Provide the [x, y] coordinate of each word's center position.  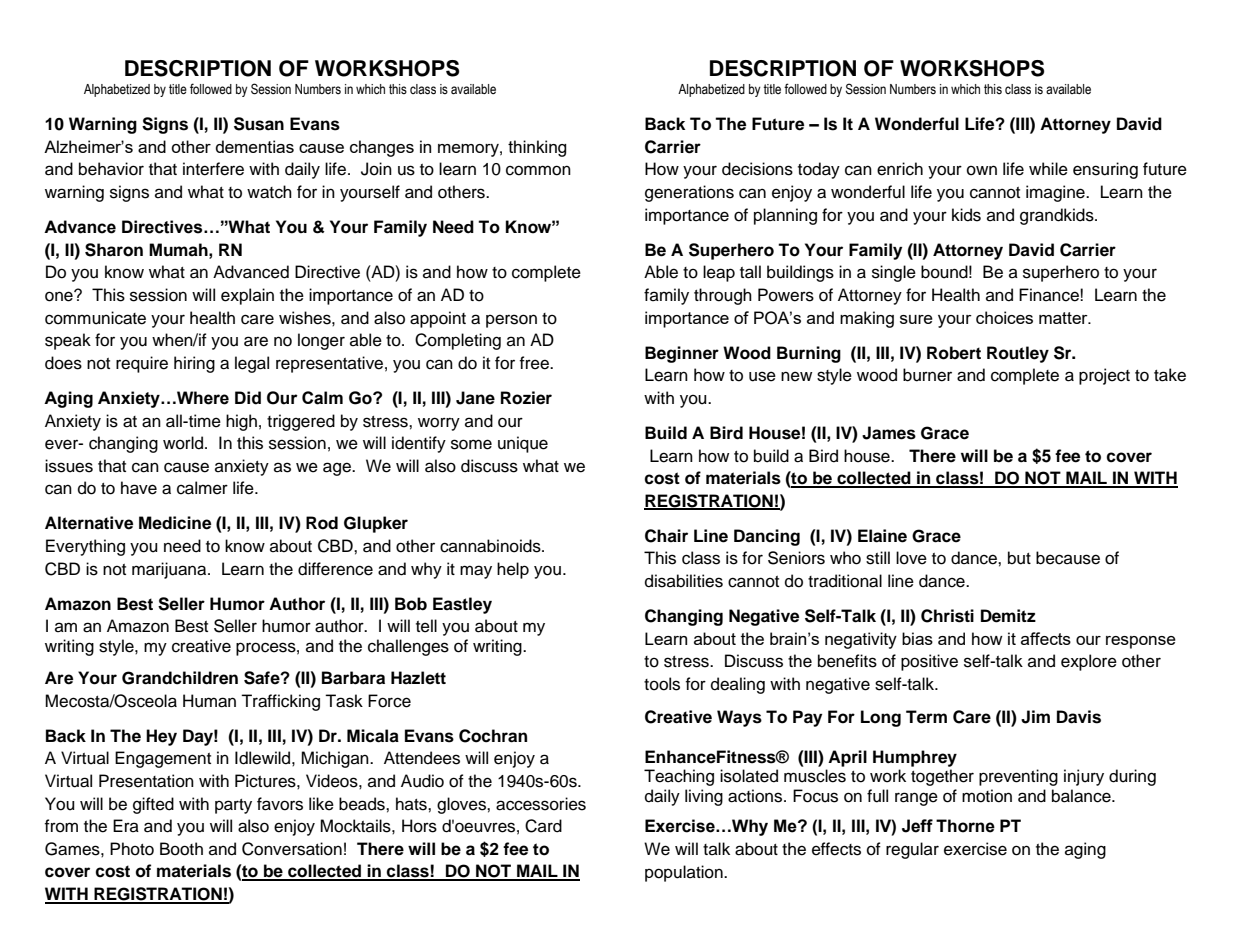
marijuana [170, 570]
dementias [255, 146]
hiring [194, 364]
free [535, 363]
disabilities [684, 581]
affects [1046, 638]
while [1048, 169]
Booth [181, 849]
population [685, 873]
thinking [537, 148]
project [1104, 376]
